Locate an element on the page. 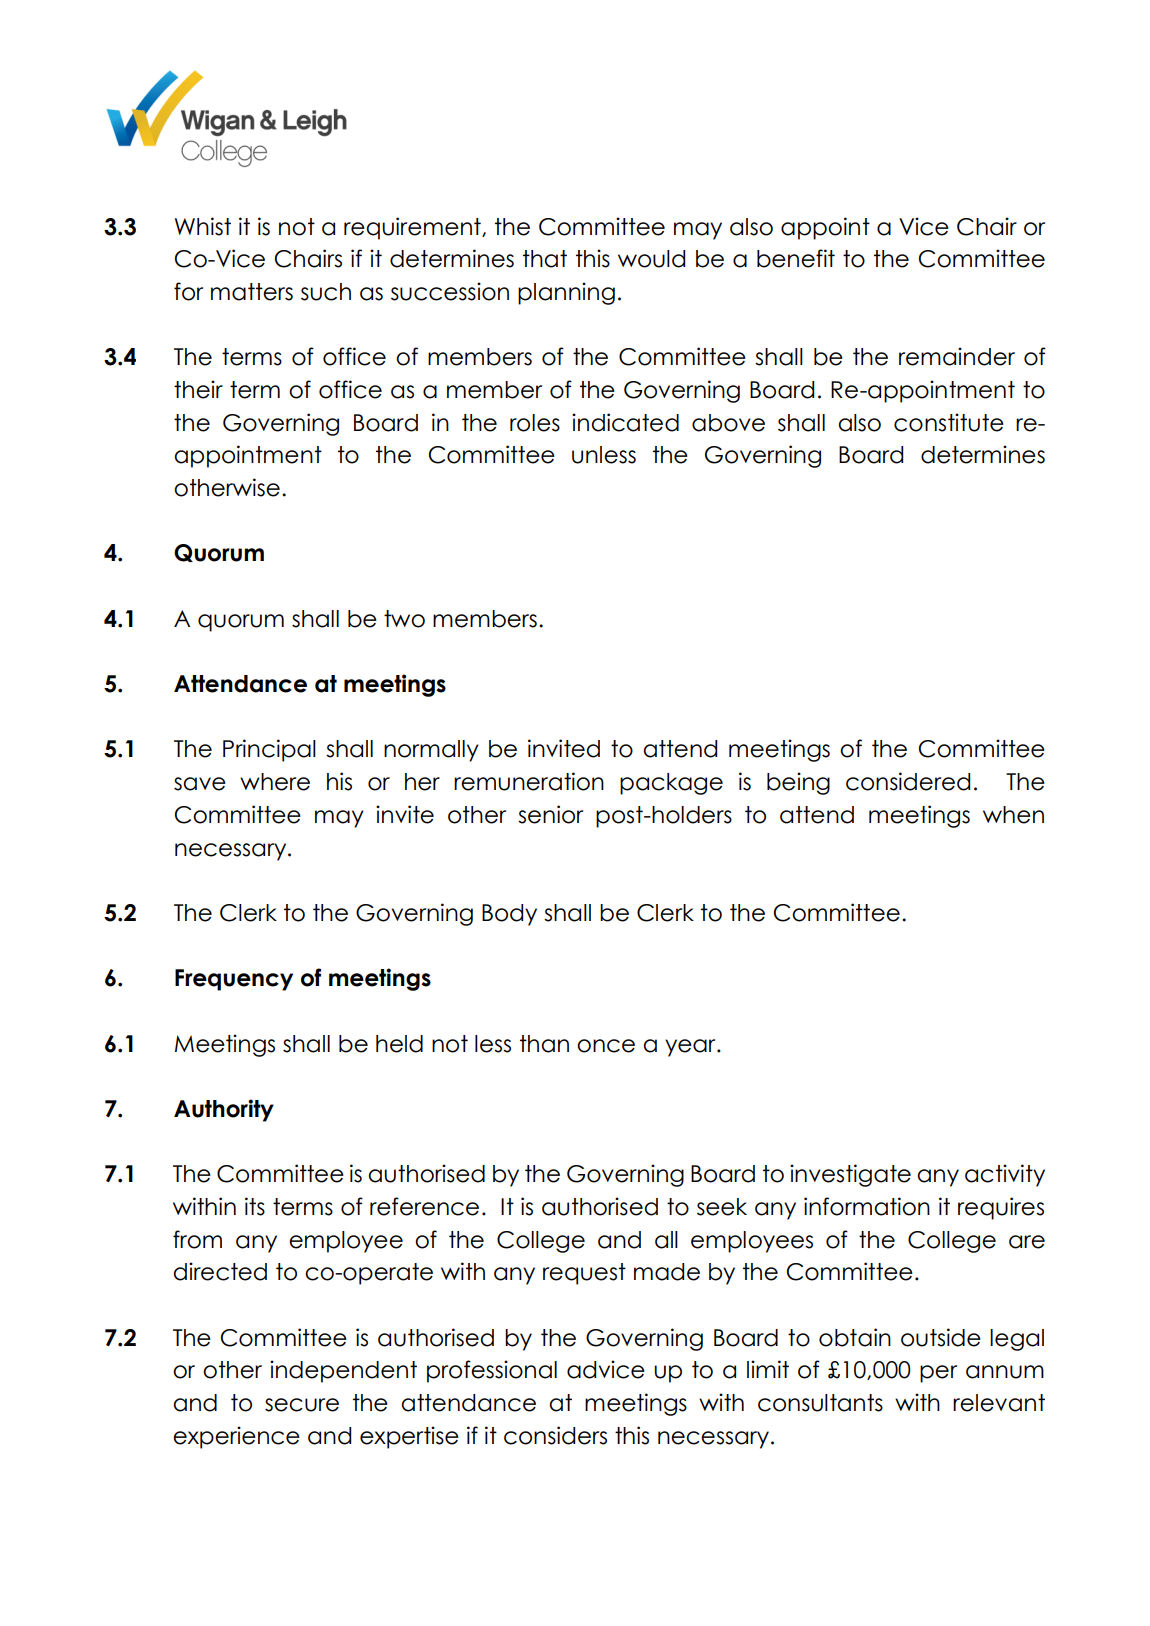 This image has width=1150, height=1626. senior is located at coordinates (550, 814).
